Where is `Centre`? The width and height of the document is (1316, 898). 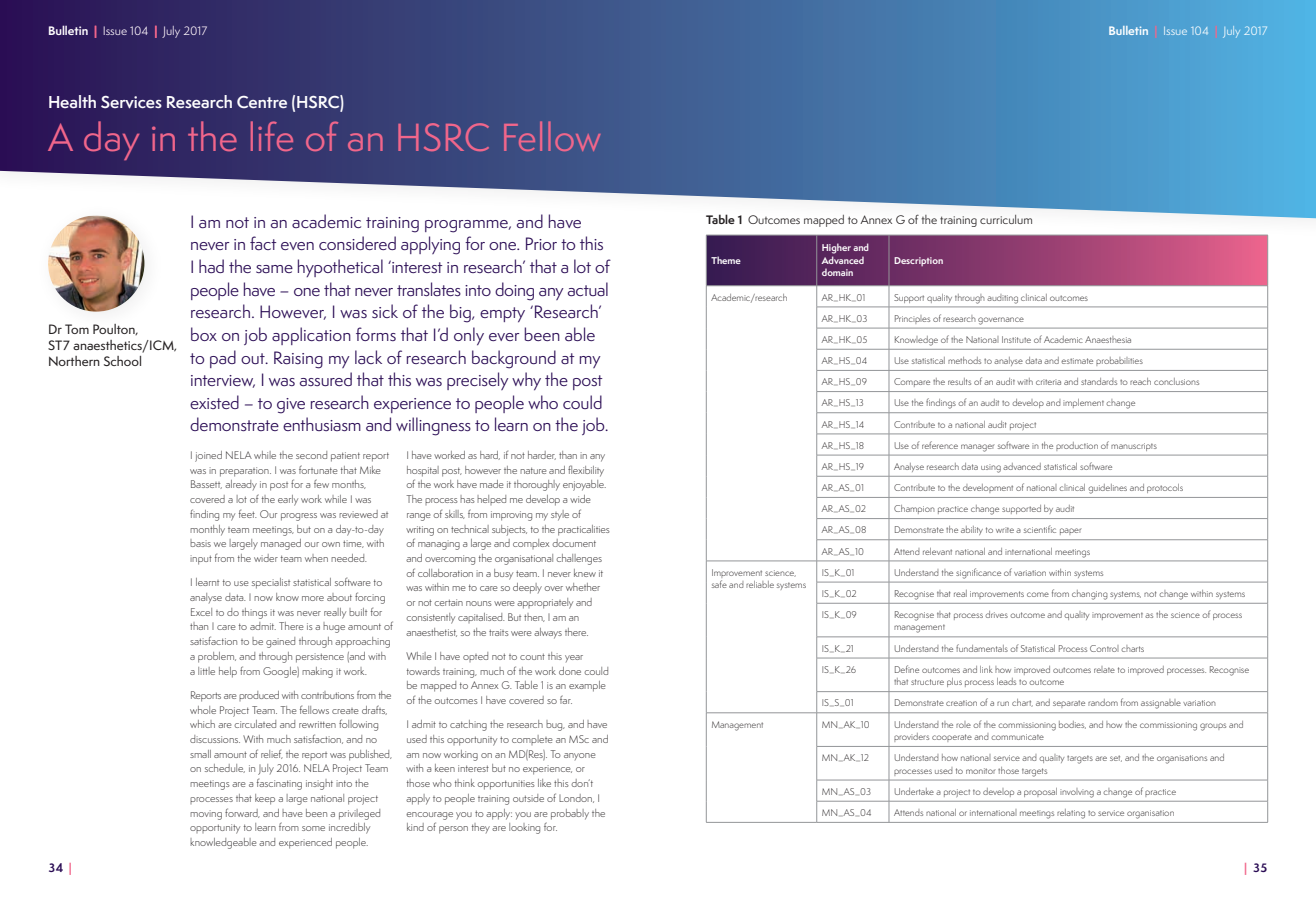
Centre is located at coordinates (262, 102).
